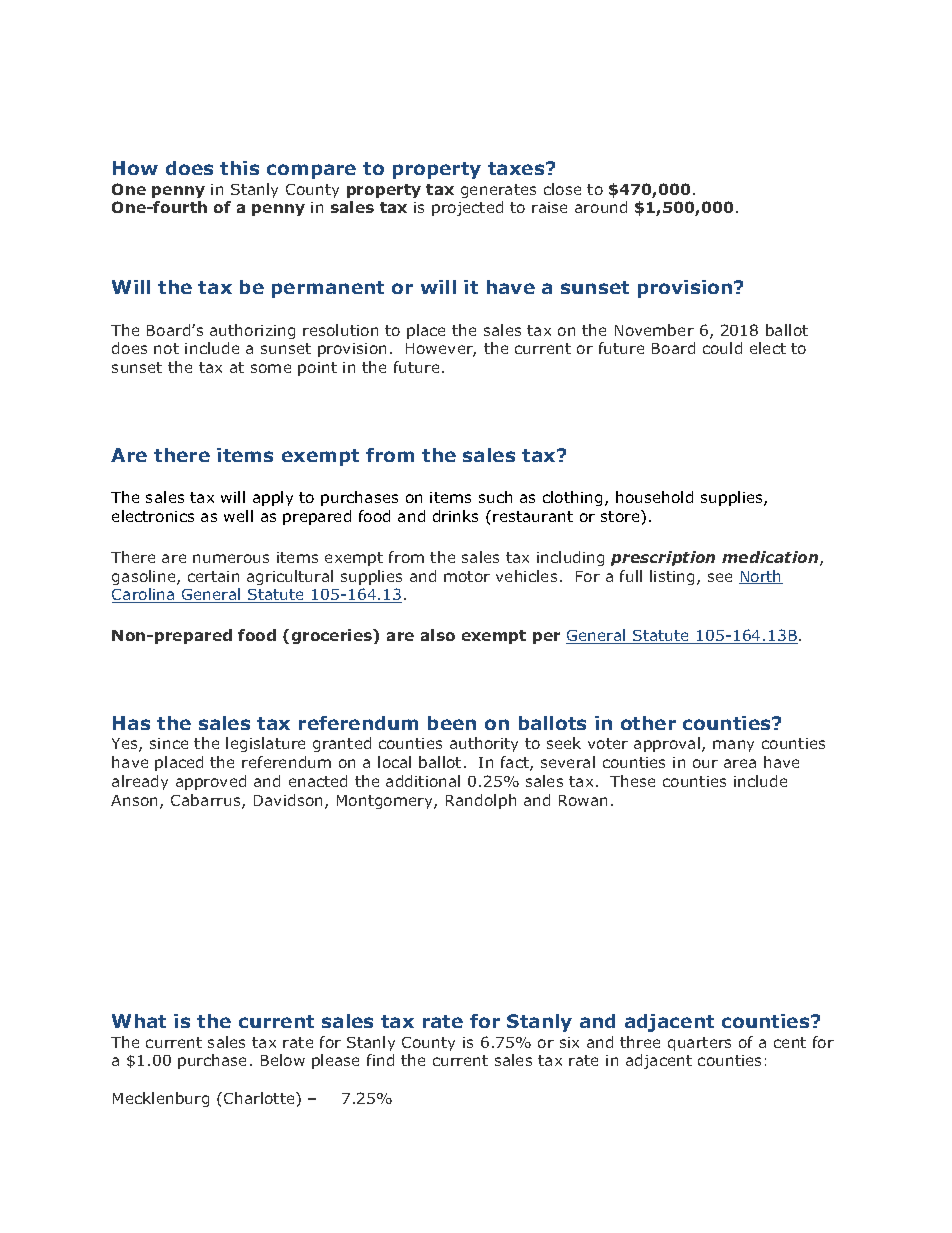 The image size is (952, 1233). I want to click on such, so click(495, 497).
